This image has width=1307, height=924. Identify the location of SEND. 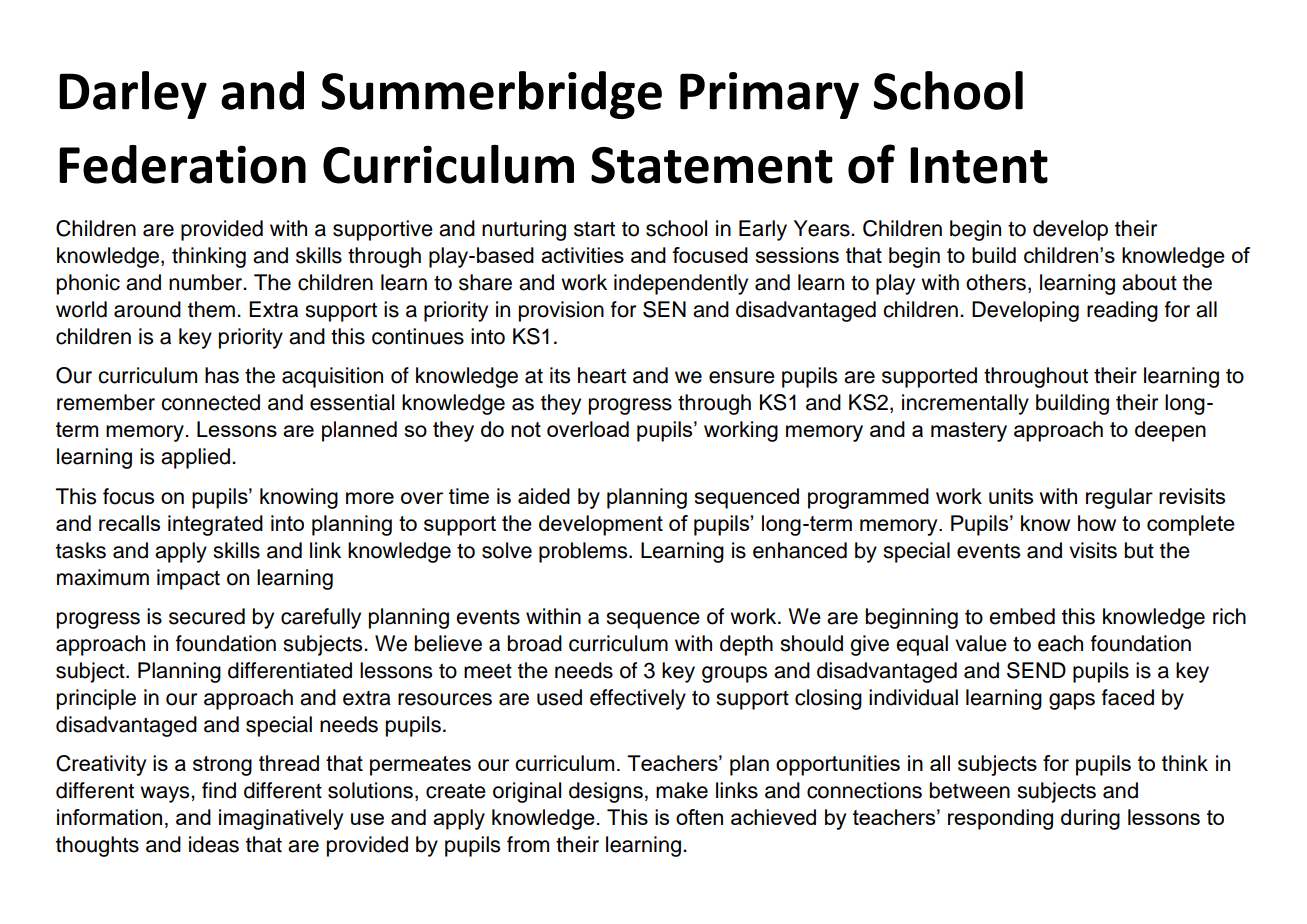
(1036, 670).
